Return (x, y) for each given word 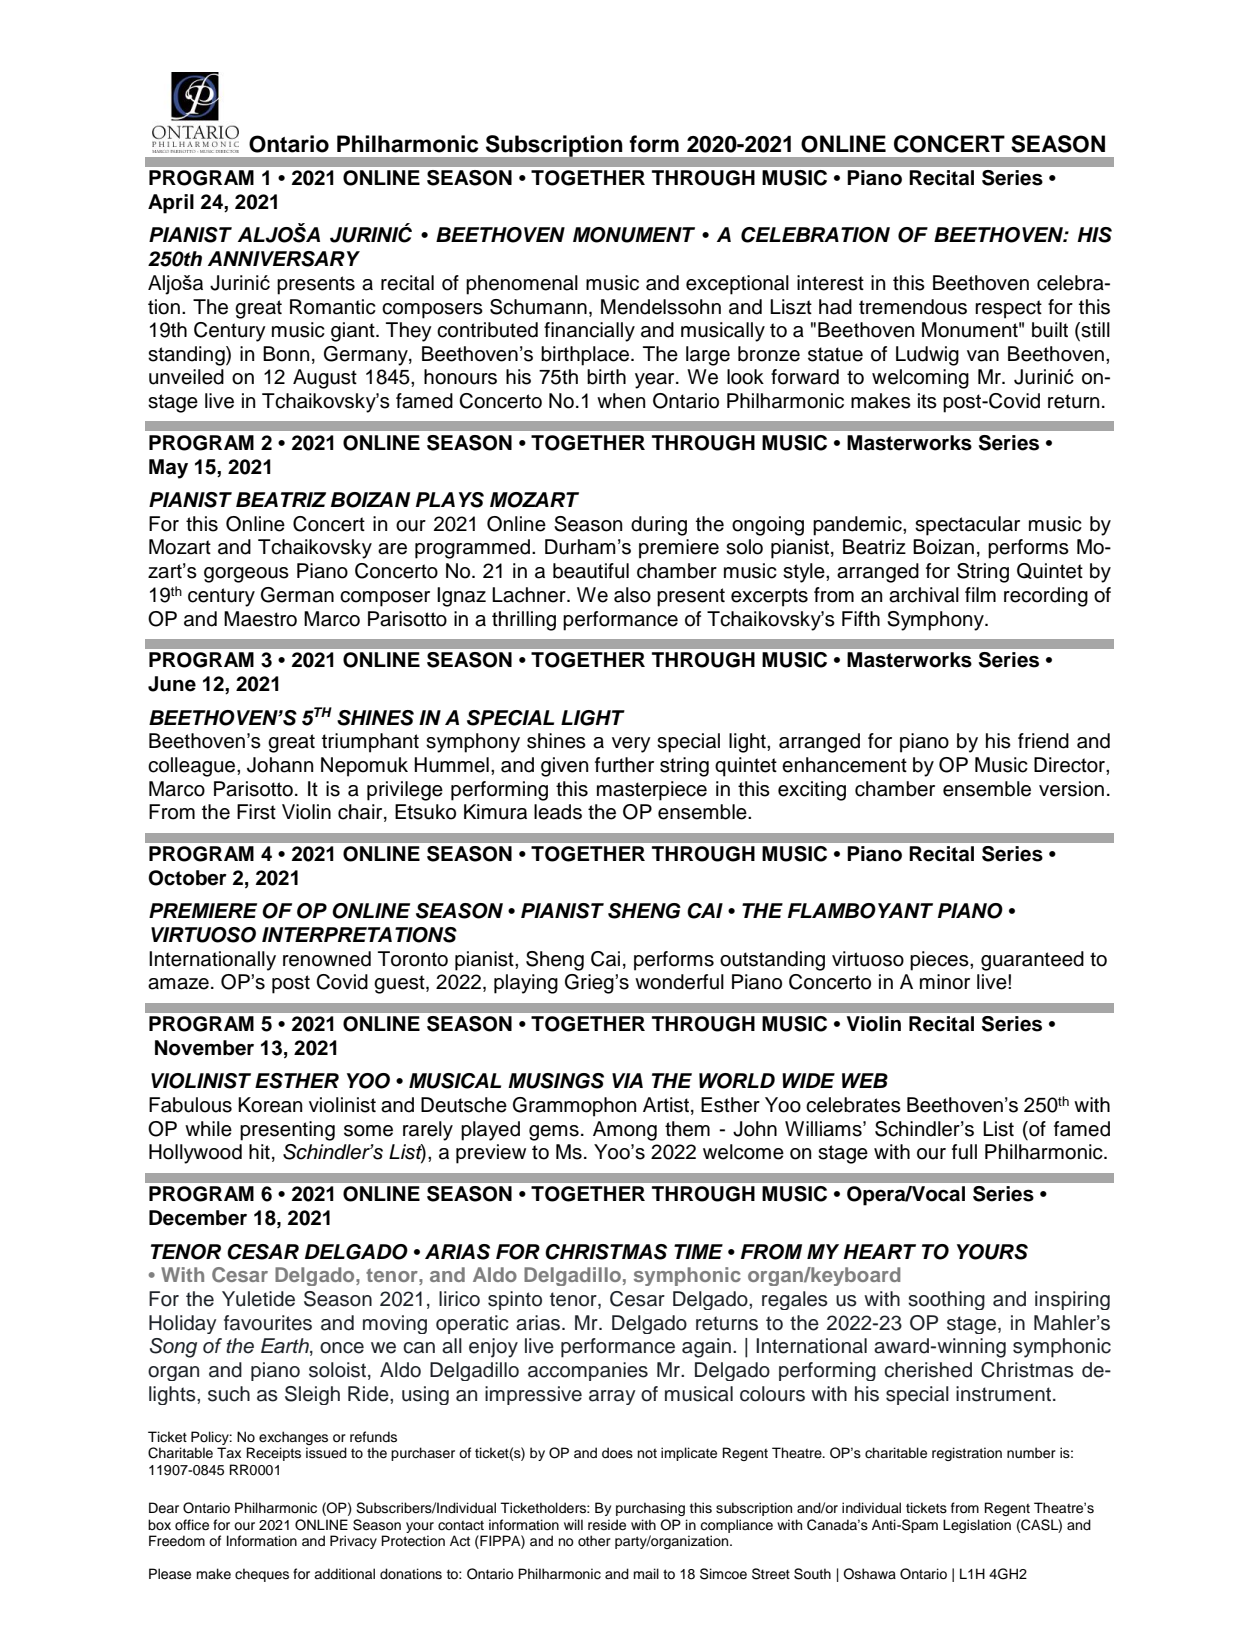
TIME (698, 1251)
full (964, 1152)
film (980, 594)
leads (558, 812)
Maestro (260, 619)
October (188, 878)
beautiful (591, 571)
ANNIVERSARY (284, 259)
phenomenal (522, 285)
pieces (940, 961)
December (198, 1218)
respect (1008, 309)
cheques (262, 1575)
